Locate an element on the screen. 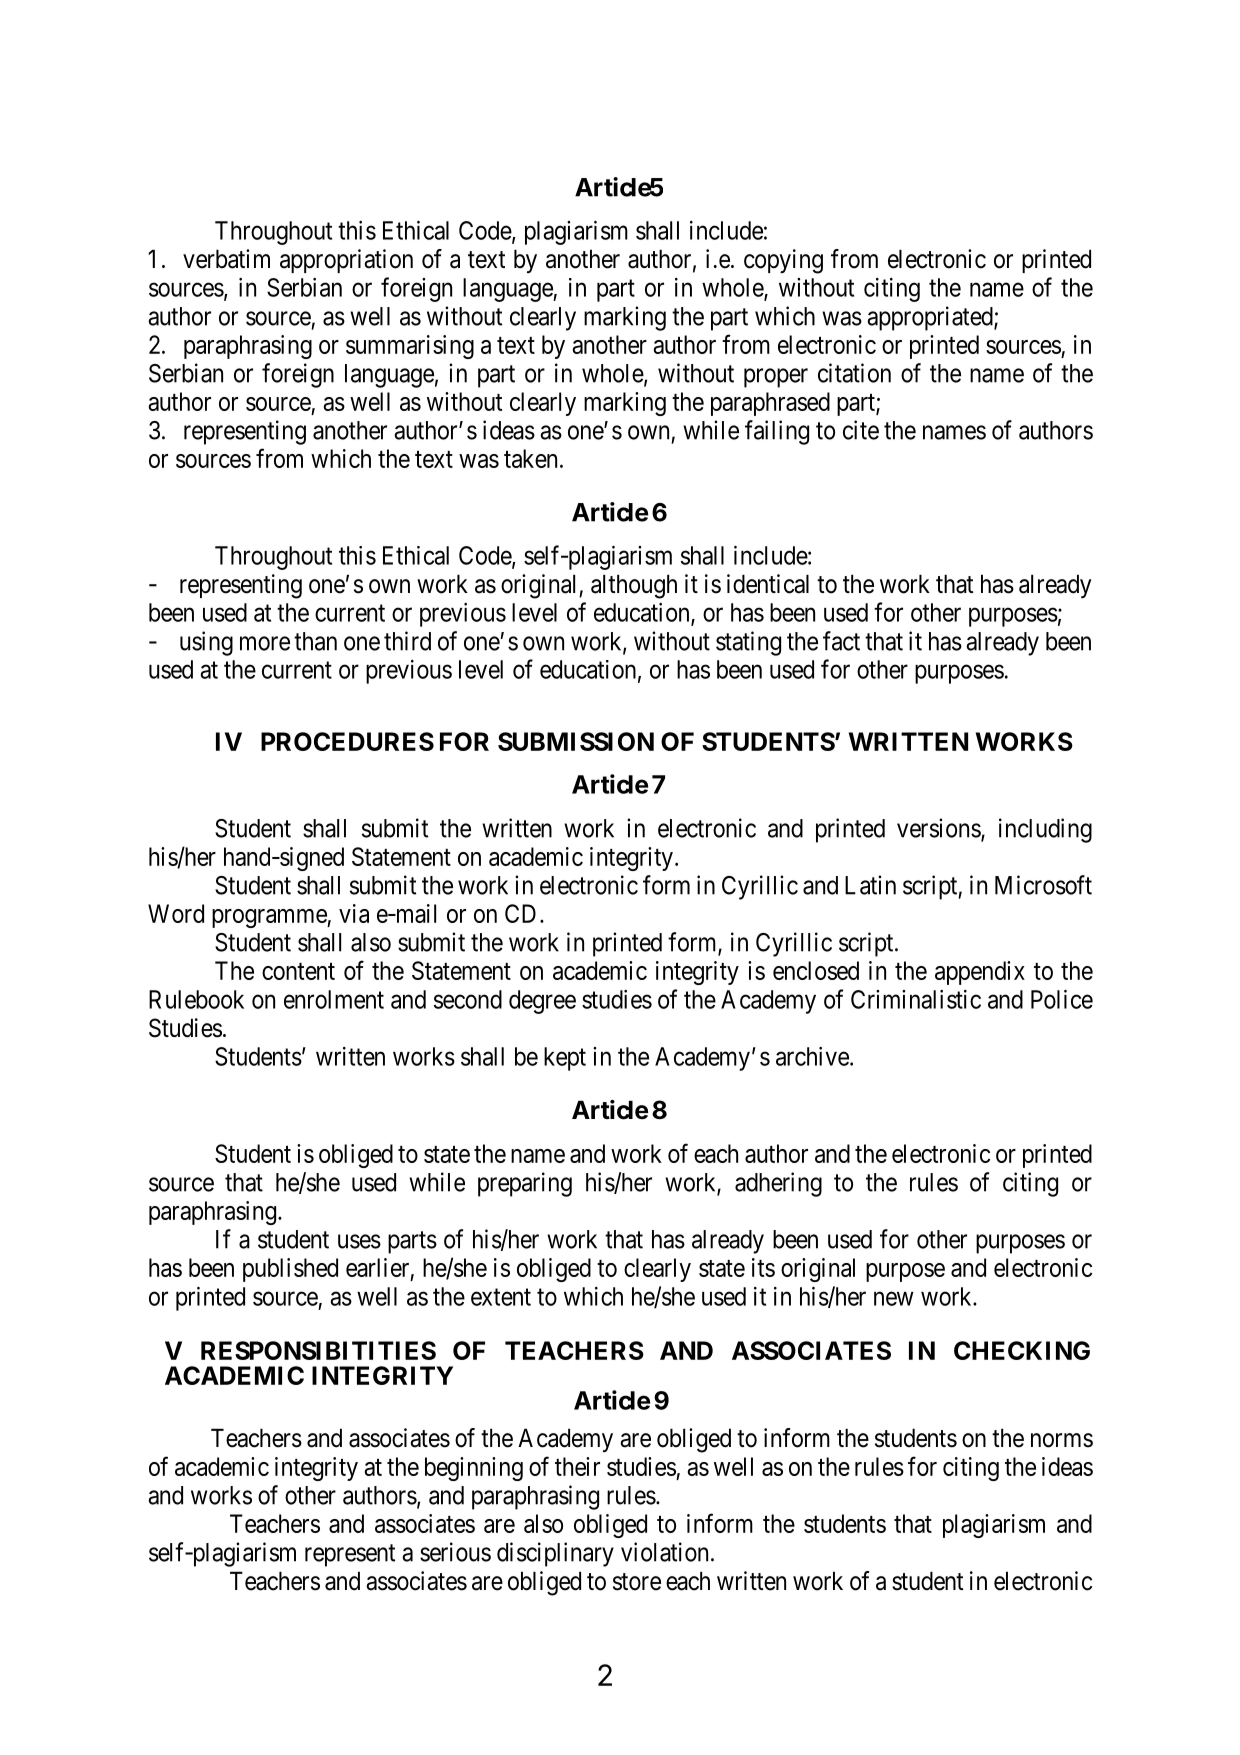 This screenshot has width=1240, height=1755. degree is located at coordinates (542, 1002).
